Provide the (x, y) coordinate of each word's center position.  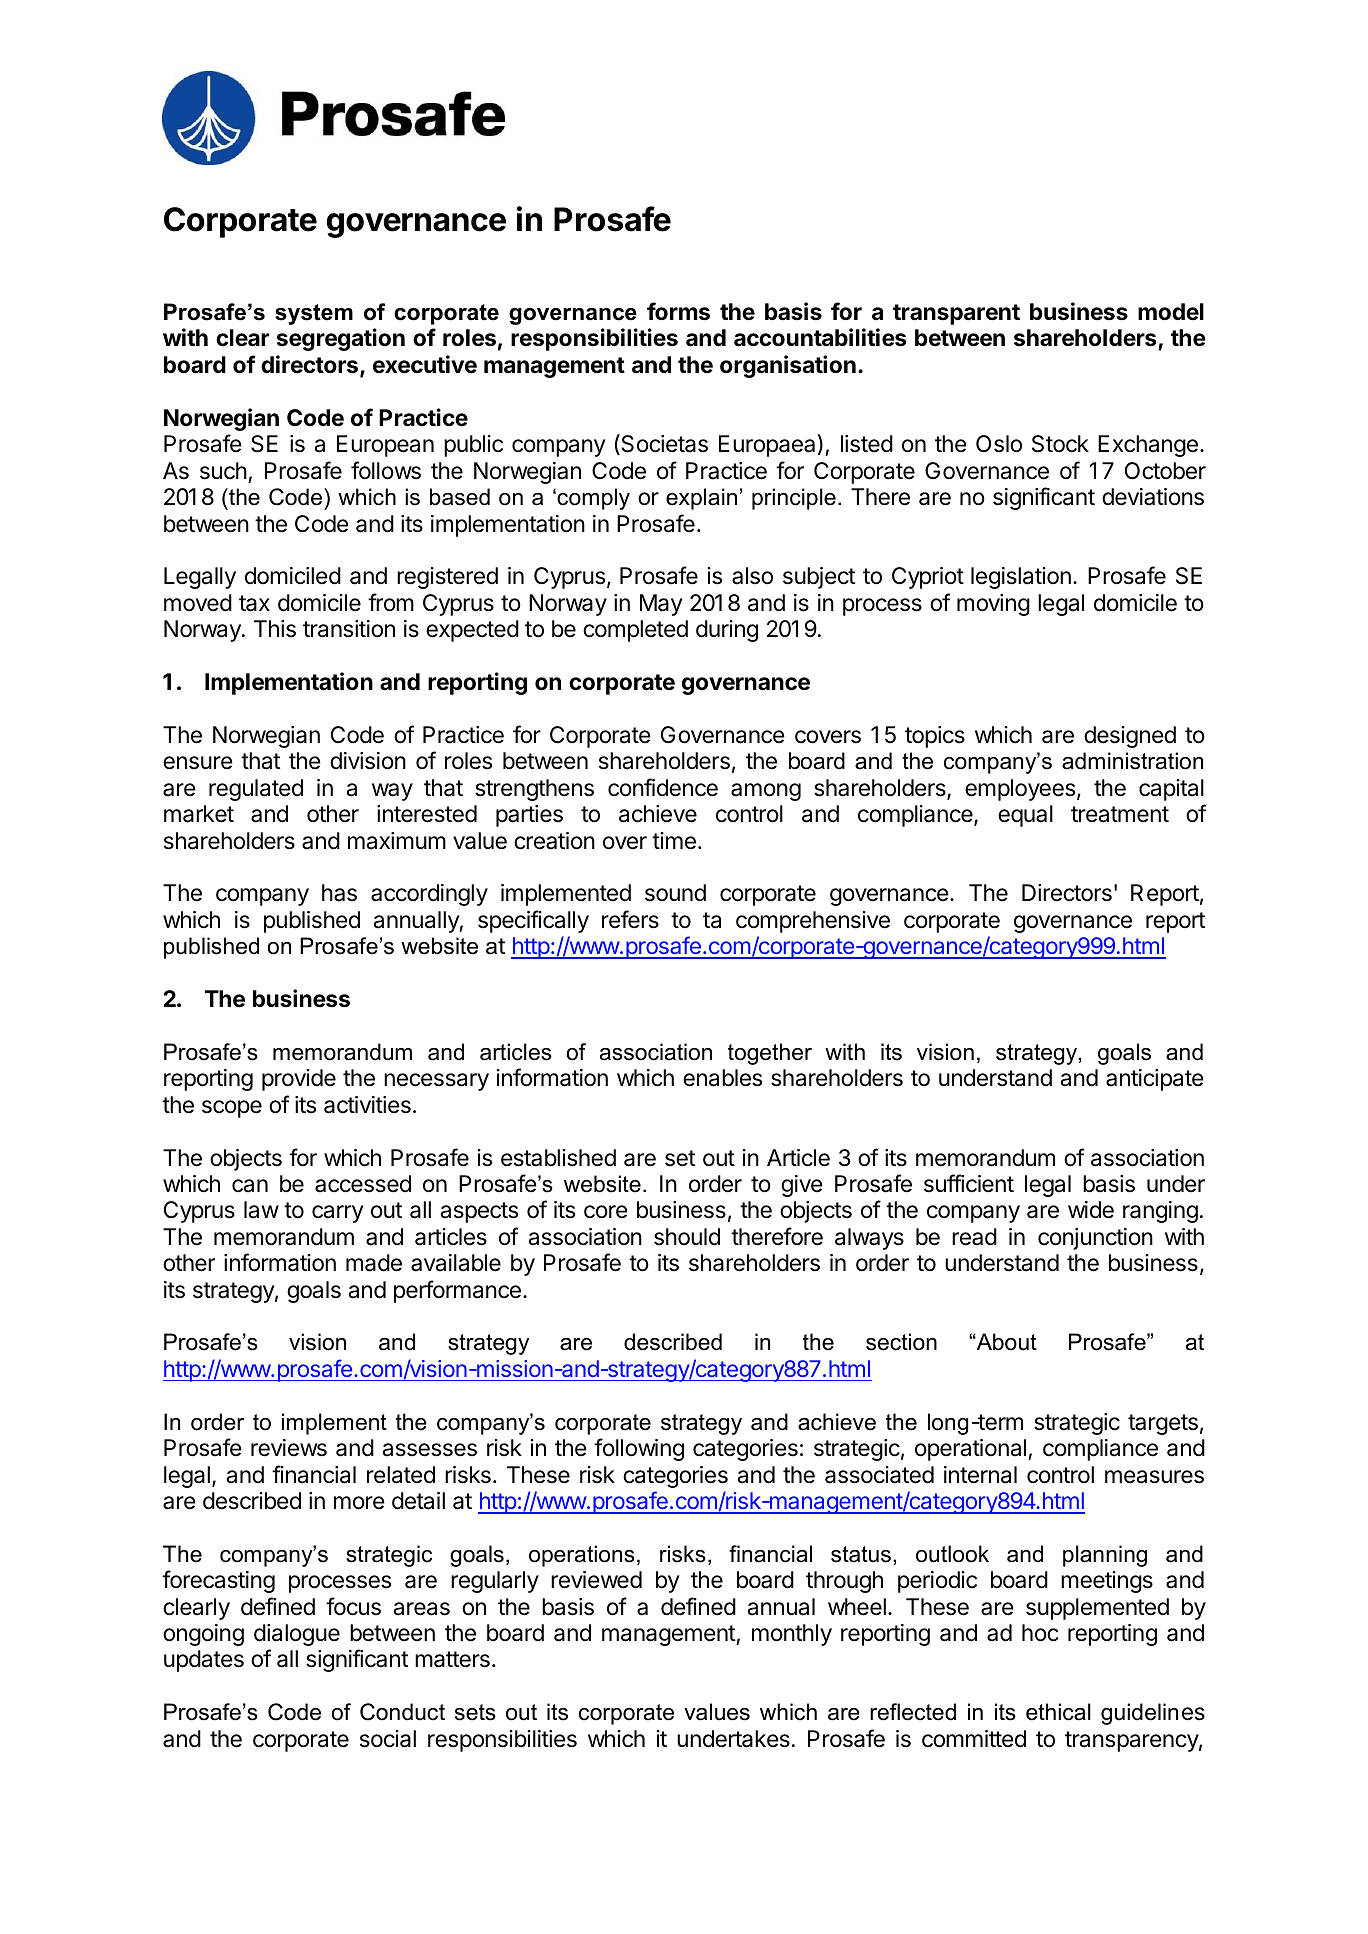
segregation (341, 339)
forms (678, 311)
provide (299, 1080)
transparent (956, 314)
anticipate (1155, 1080)
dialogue (297, 1635)
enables (722, 1078)
